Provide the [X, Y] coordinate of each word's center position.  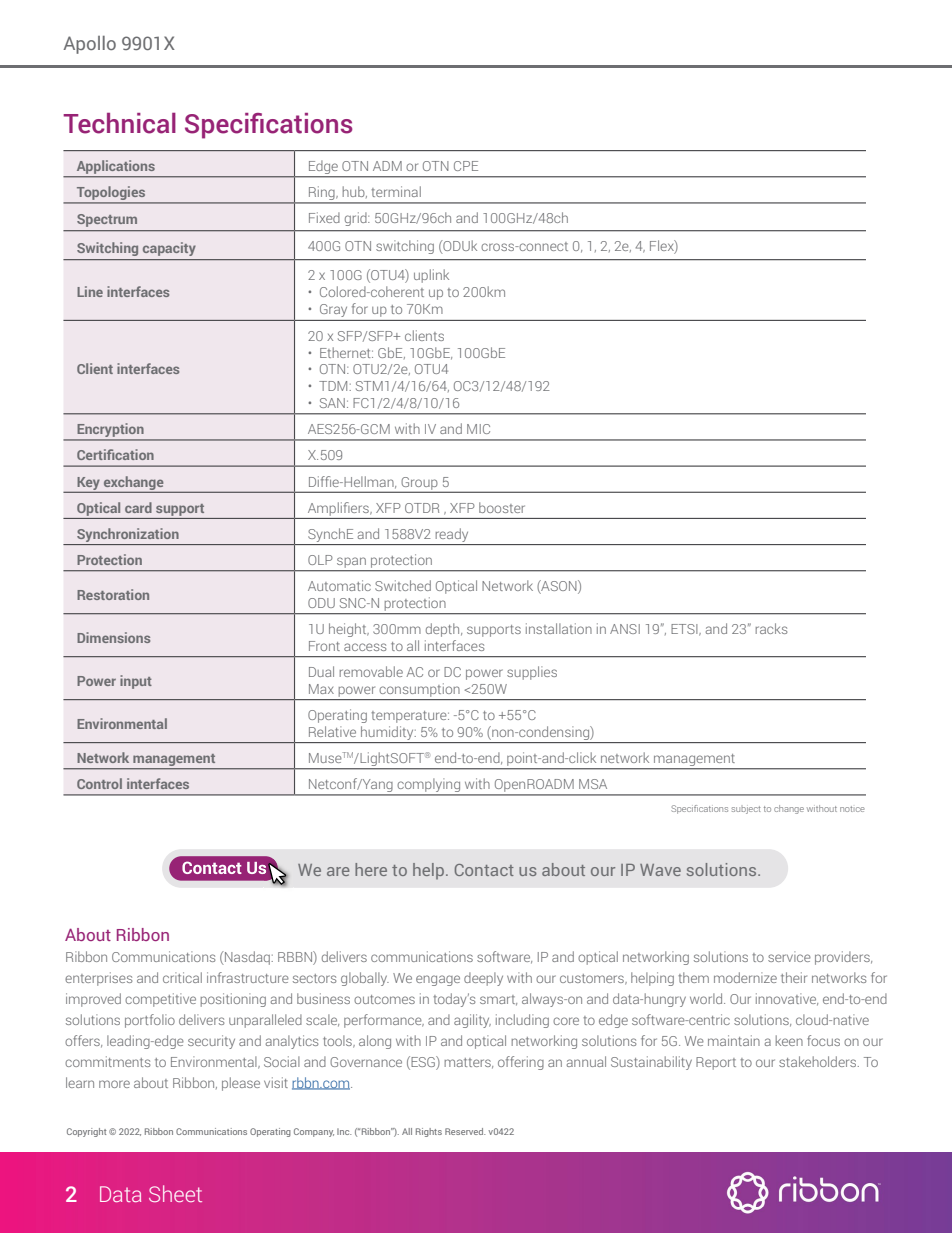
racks [771, 628]
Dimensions [113, 637]
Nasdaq [247, 958]
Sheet [175, 1193]
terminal [396, 191]
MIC [478, 429]
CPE [466, 166]
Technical [119, 123]
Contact [484, 870]
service [789, 956]
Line [90, 291]
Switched [403, 585]
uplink [431, 276]
